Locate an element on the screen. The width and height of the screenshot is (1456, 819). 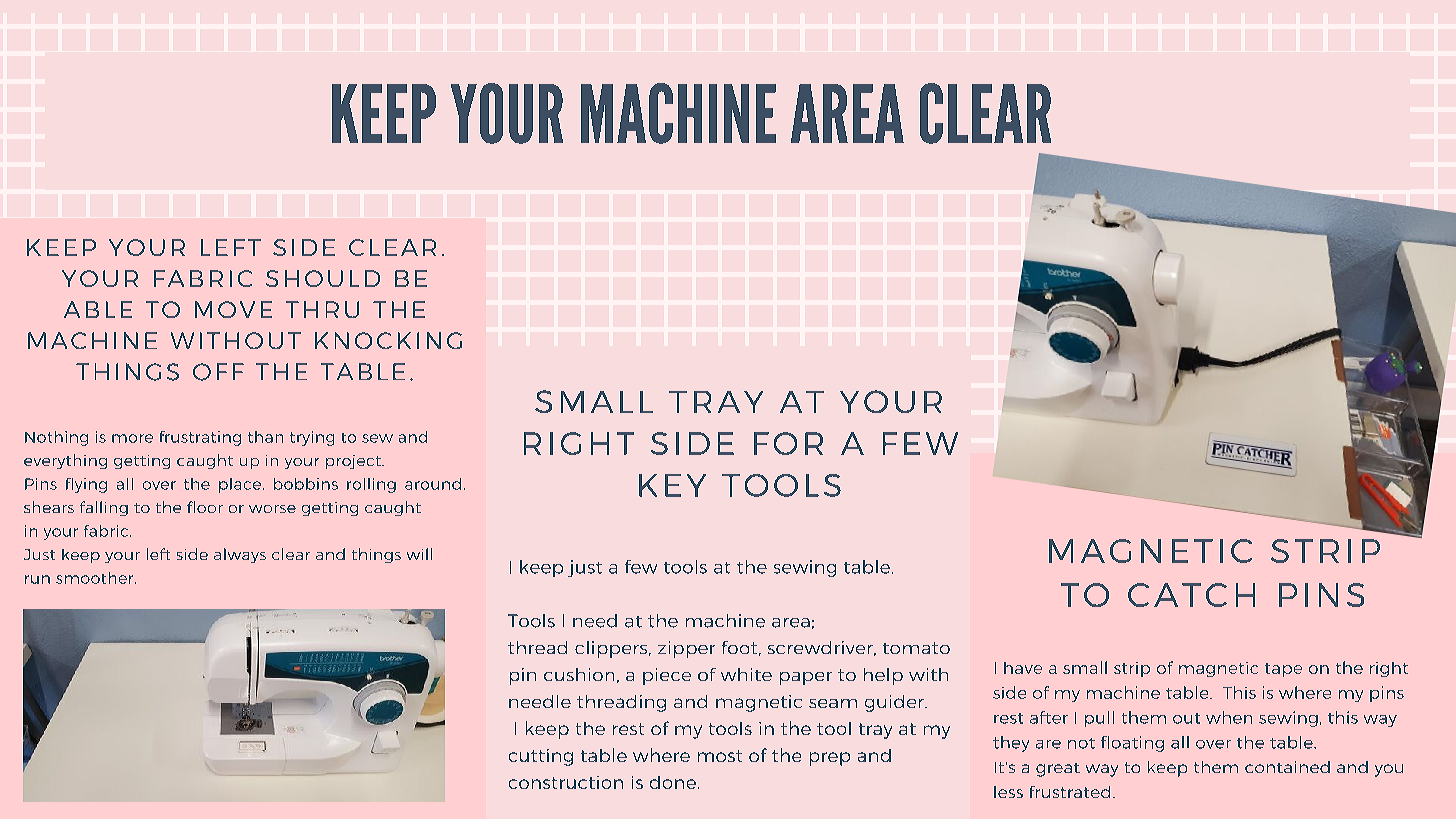
SHOULD is located at coordinates (323, 278).
